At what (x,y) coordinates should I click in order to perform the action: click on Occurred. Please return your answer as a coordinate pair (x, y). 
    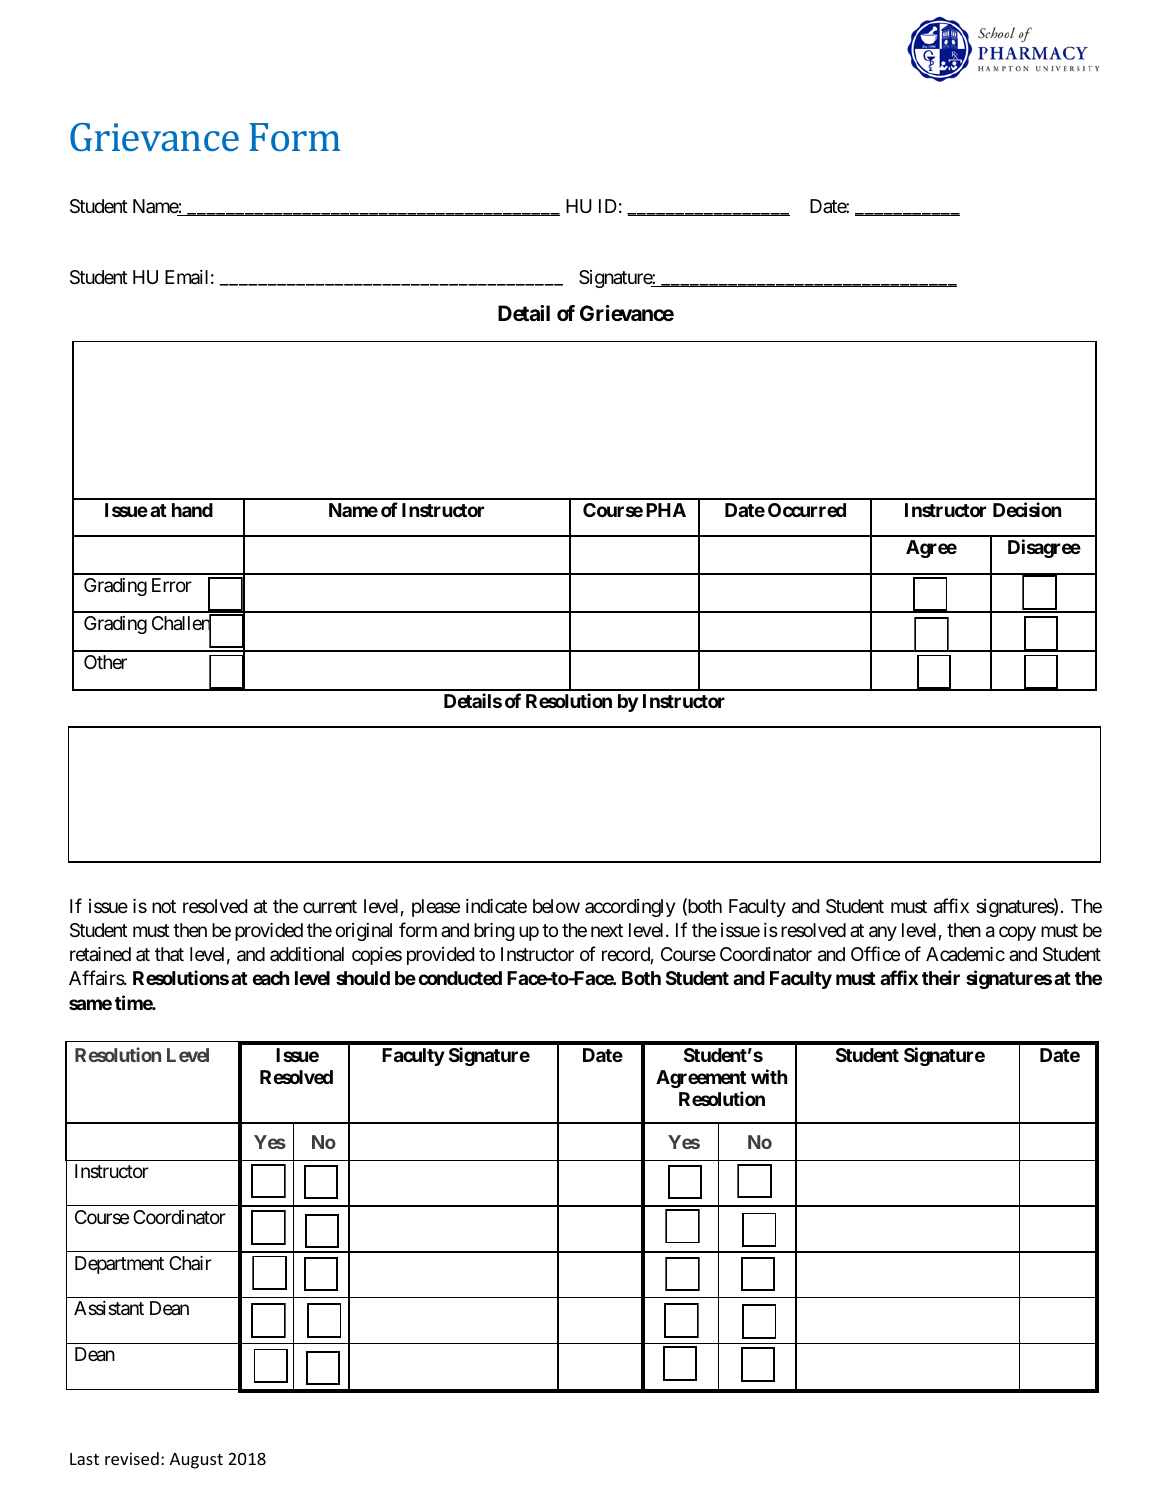
    Looking at the image, I should click on (807, 510).
